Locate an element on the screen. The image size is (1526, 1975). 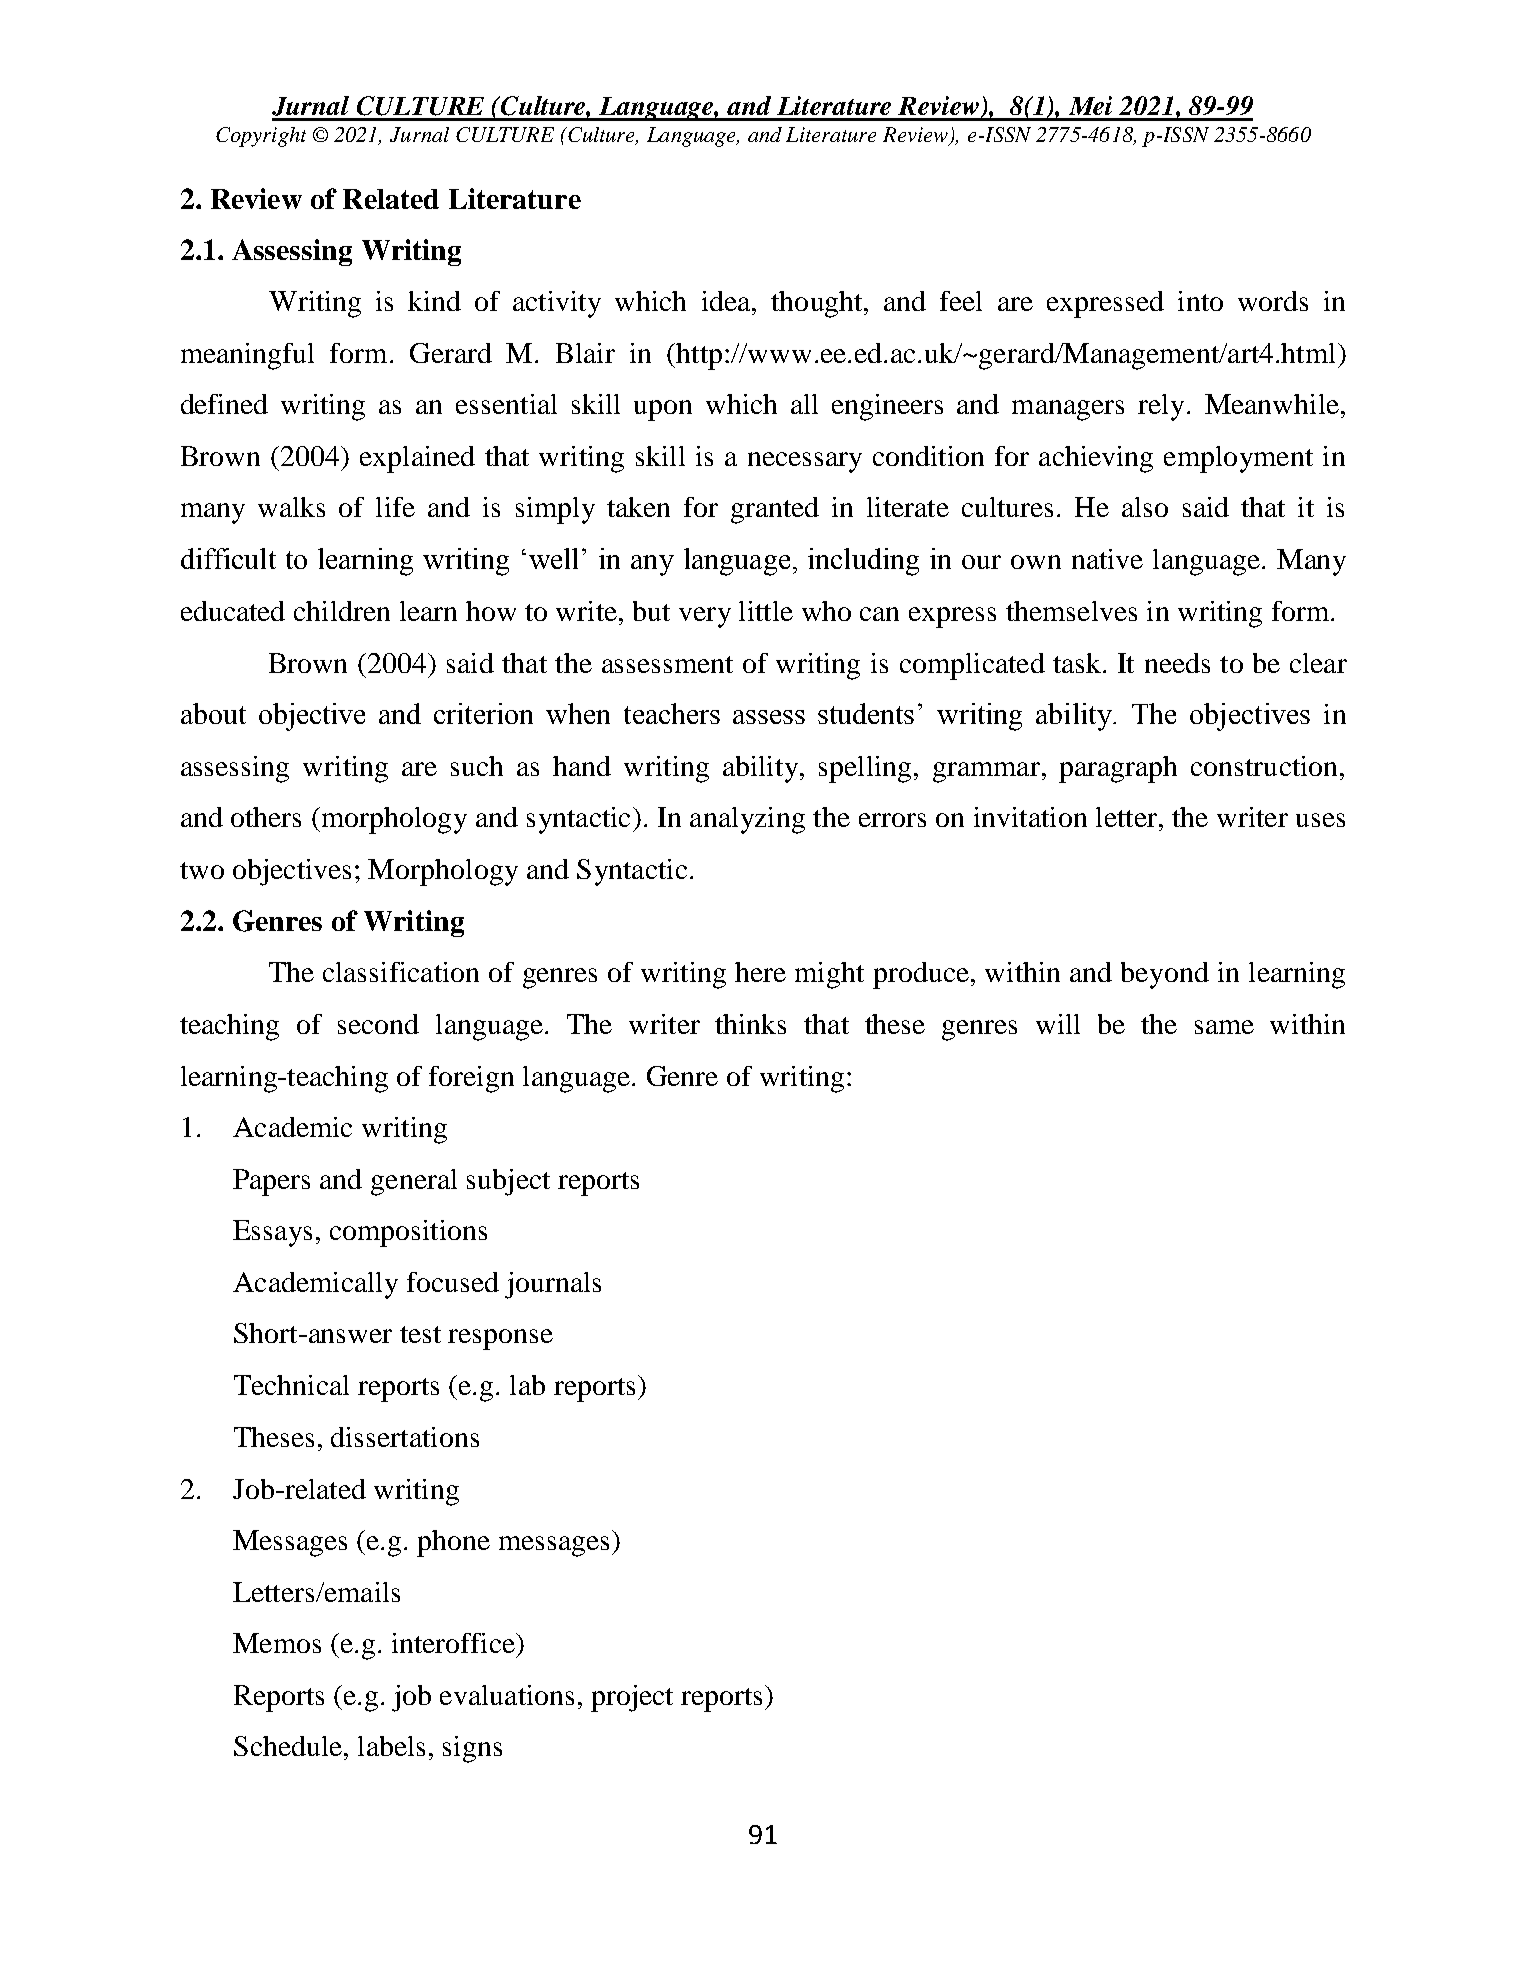
Schedule is located at coordinates (288, 1746).
